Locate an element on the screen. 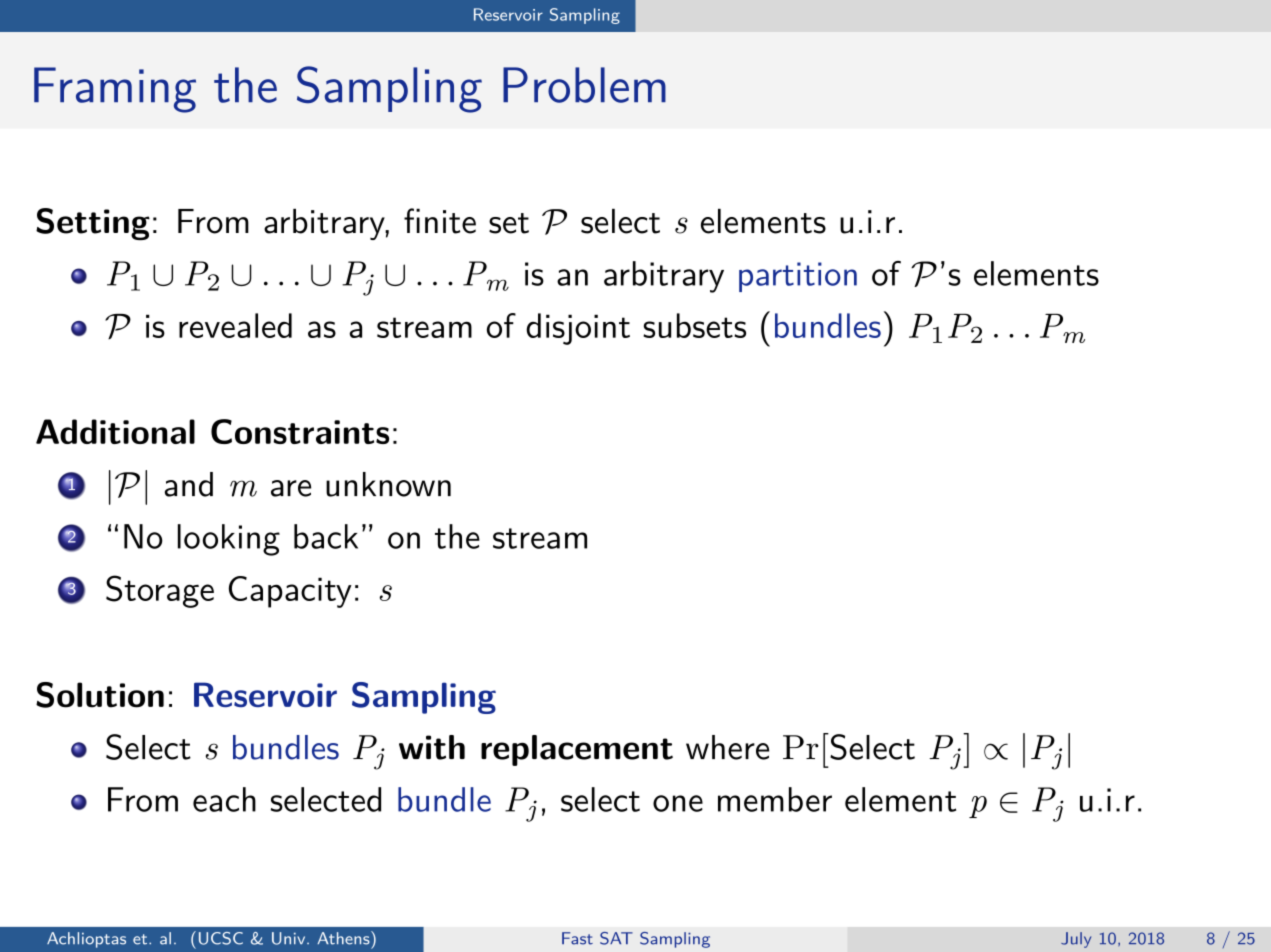 This screenshot has height=952, width=1271. July is located at coordinates (1076, 940).
